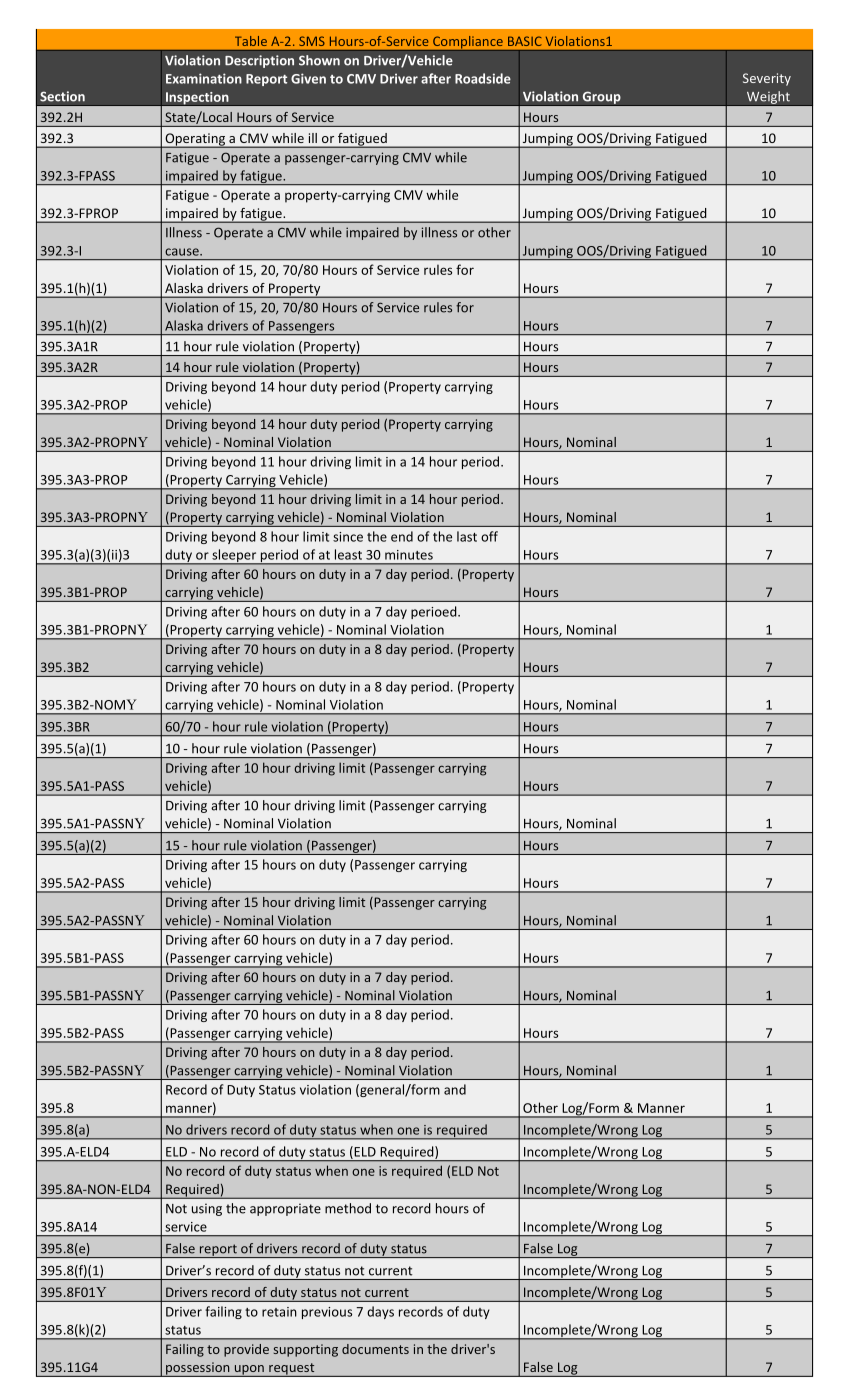 The width and height of the screenshot is (849, 1400). What do you see at coordinates (467, 536) in the screenshot?
I see `last` at bounding box center [467, 536].
